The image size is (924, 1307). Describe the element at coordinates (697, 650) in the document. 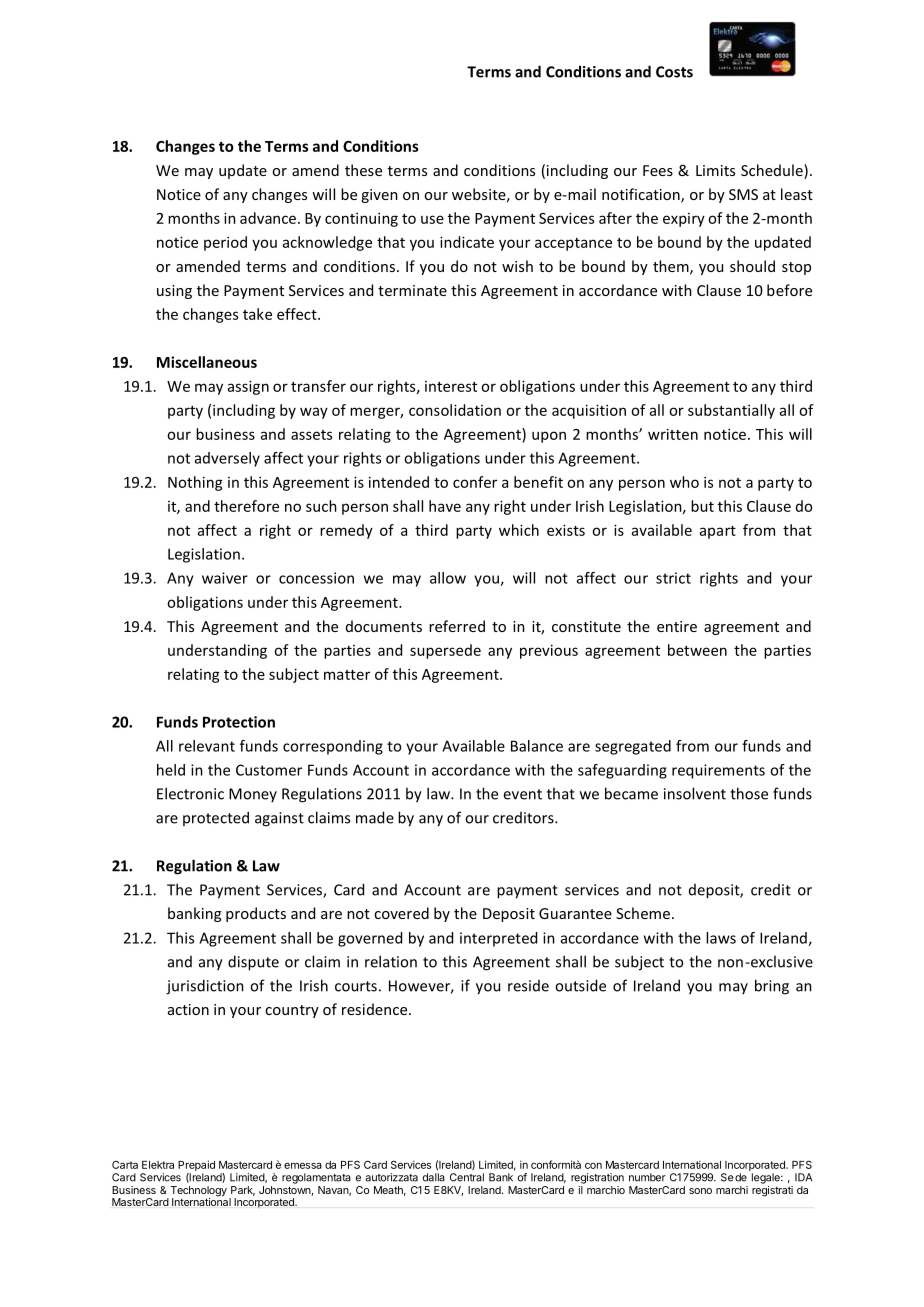

I see `between` at that location.
